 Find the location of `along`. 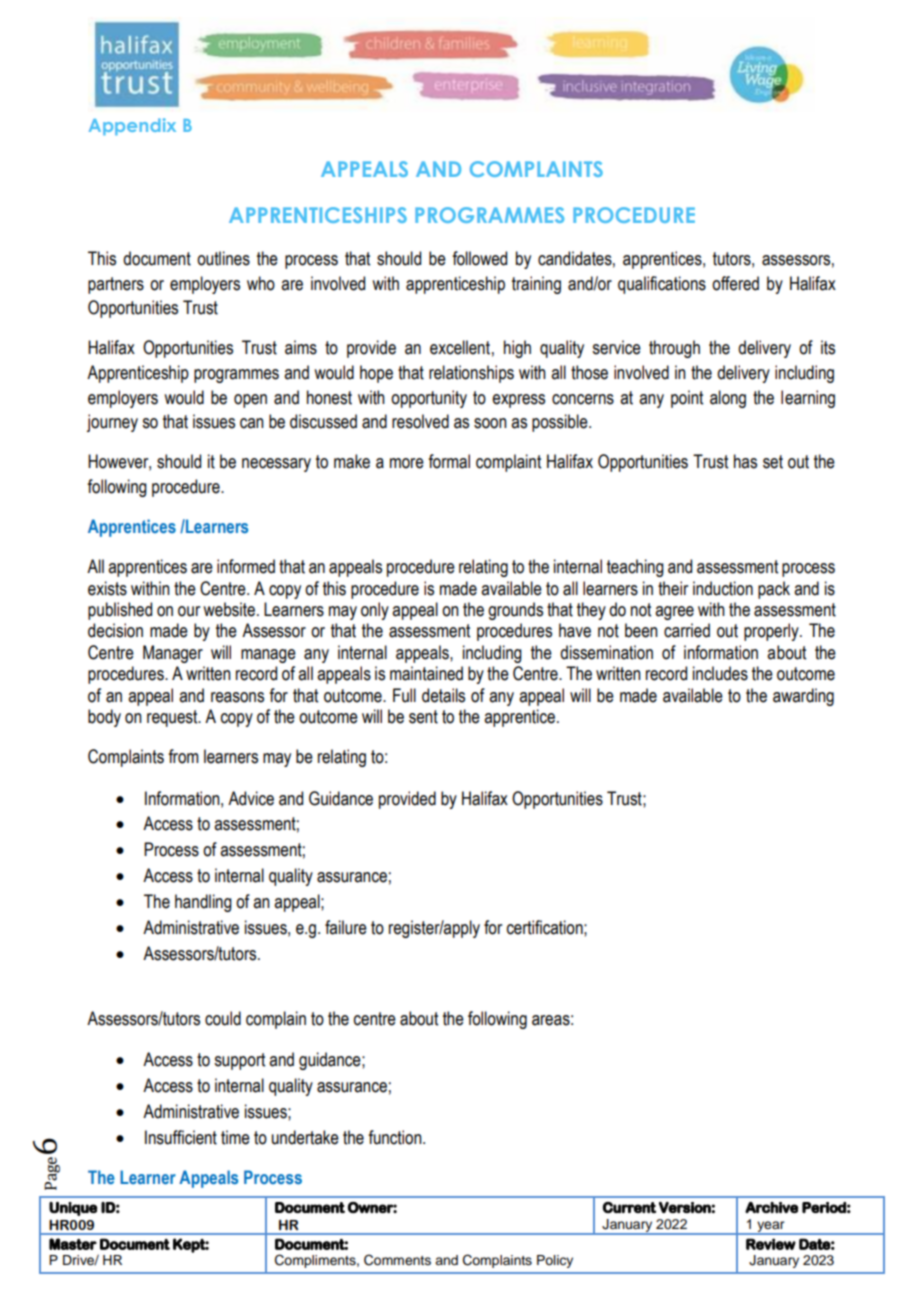

along is located at coordinates (728, 399).
